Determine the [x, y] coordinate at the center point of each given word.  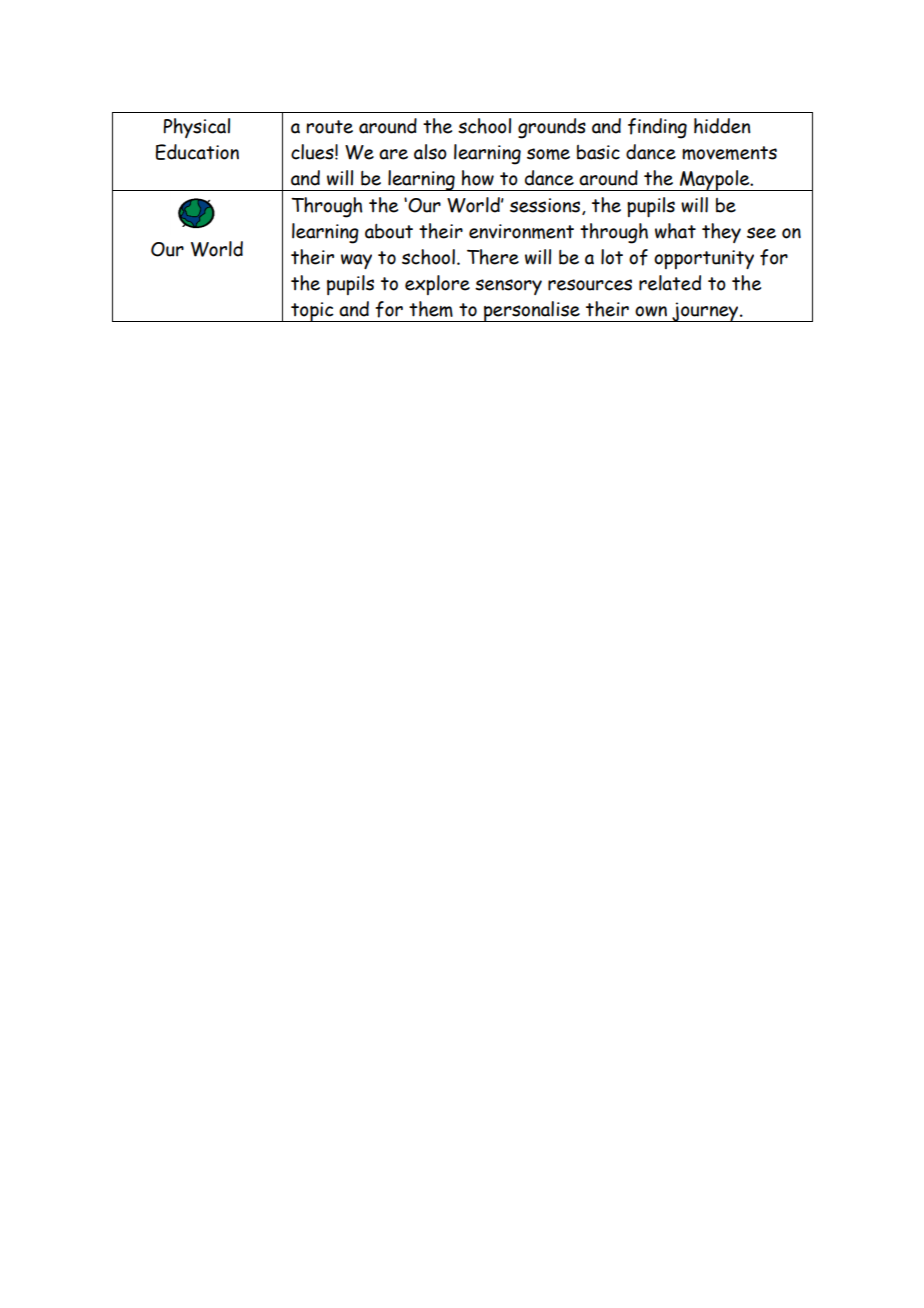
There [493, 257]
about [389, 231]
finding [657, 128]
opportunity [704, 259]
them [431, 309]
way [356, 261]
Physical [196, 128]
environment [521, 231]
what [675, 231]
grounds [552, 128]
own [651, 311]
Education [197, 152]
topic [312, 312]
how [478, 178]
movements [729, 153]
